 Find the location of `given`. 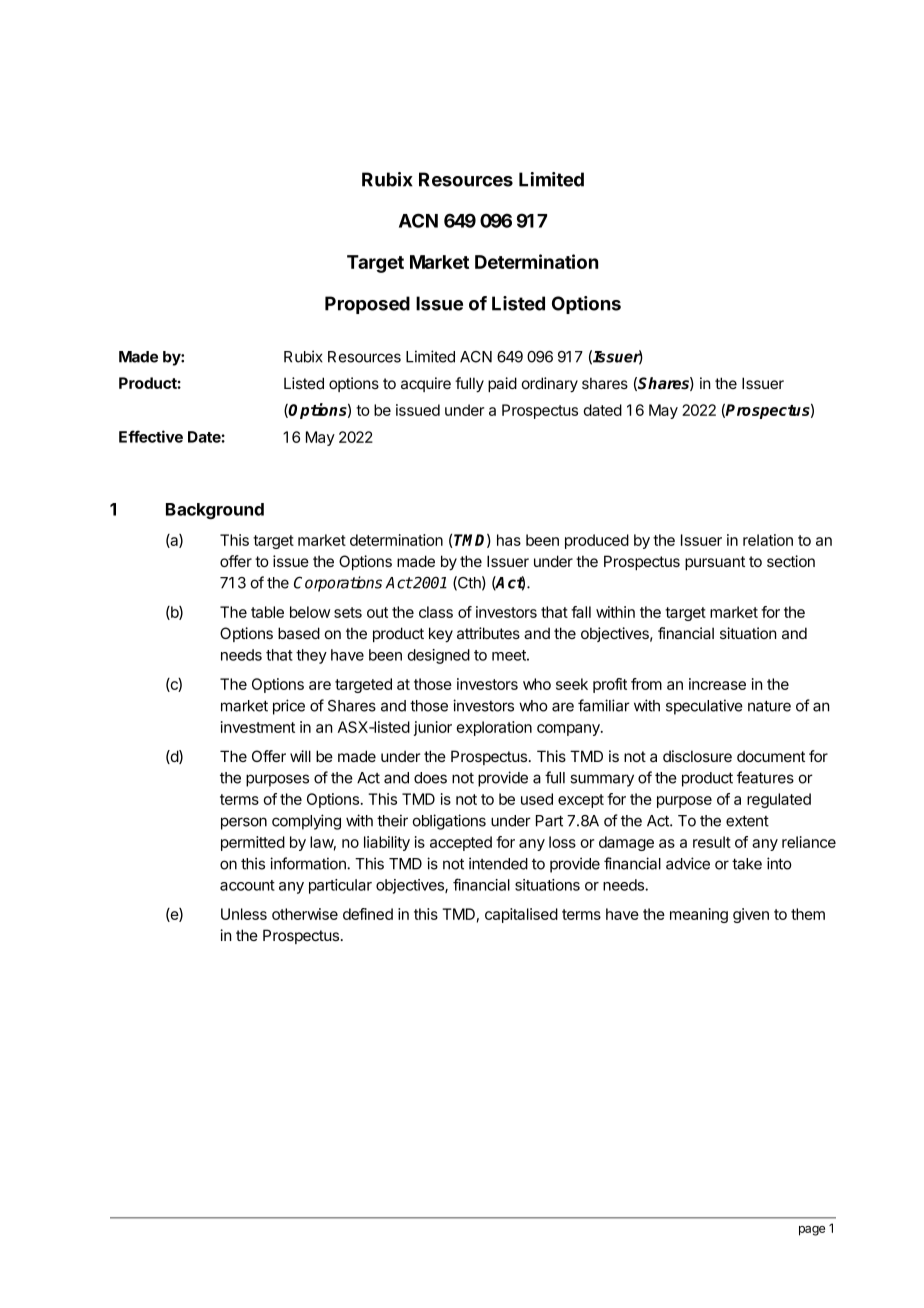

given is located at coordinates (751, 915).
